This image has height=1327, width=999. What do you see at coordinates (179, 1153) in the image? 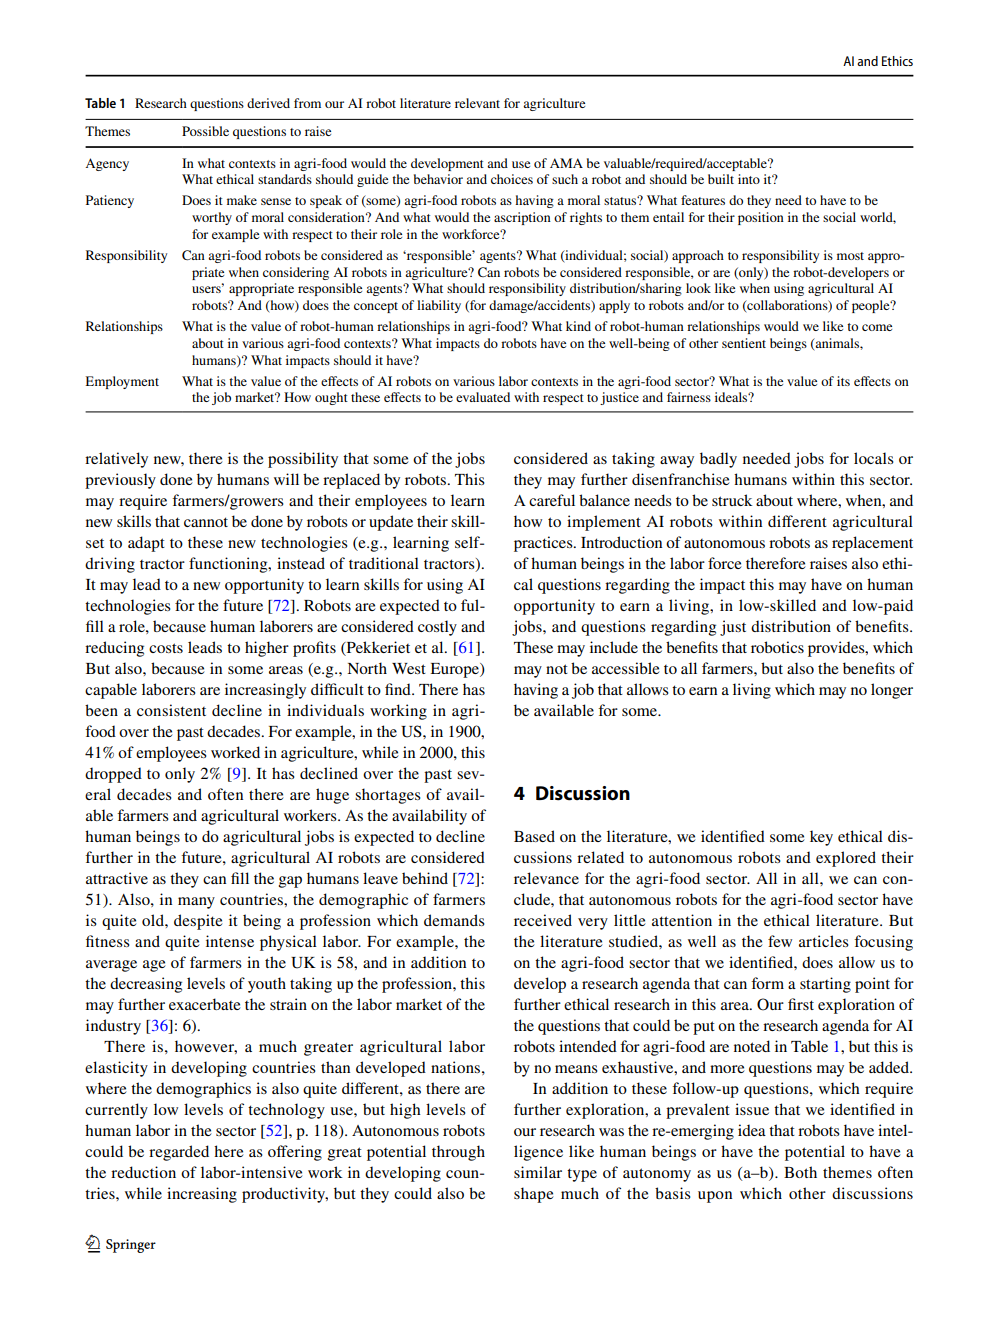
I see `regarded` at bounding box center [179, 1153].
